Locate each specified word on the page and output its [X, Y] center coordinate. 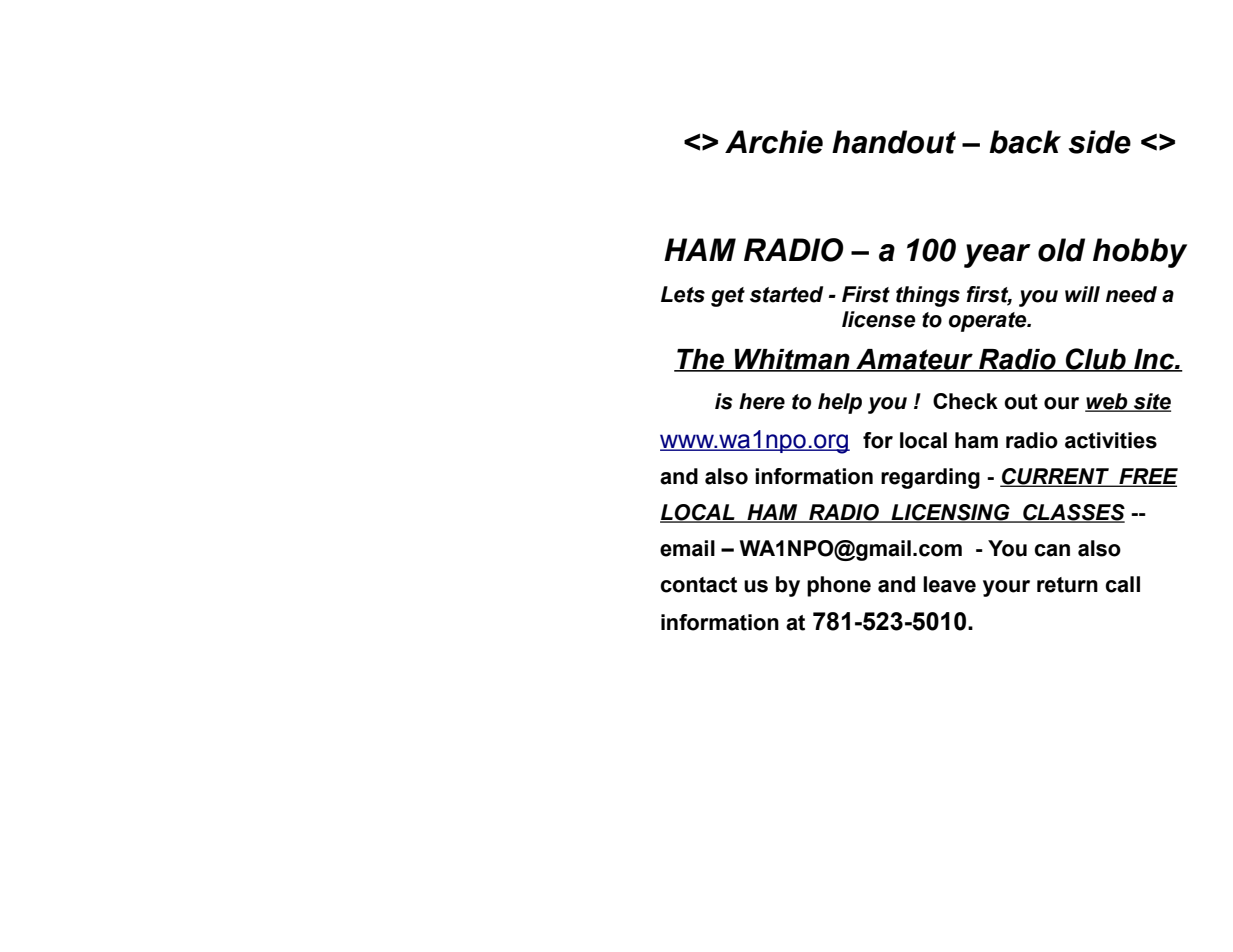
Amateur [914, 360]
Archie [774, 142]
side [1099, 142]
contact [698, 585]
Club [1096, 359]
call [1122, 584]
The [700, 360]
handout [894, 142]
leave [949, 584]
